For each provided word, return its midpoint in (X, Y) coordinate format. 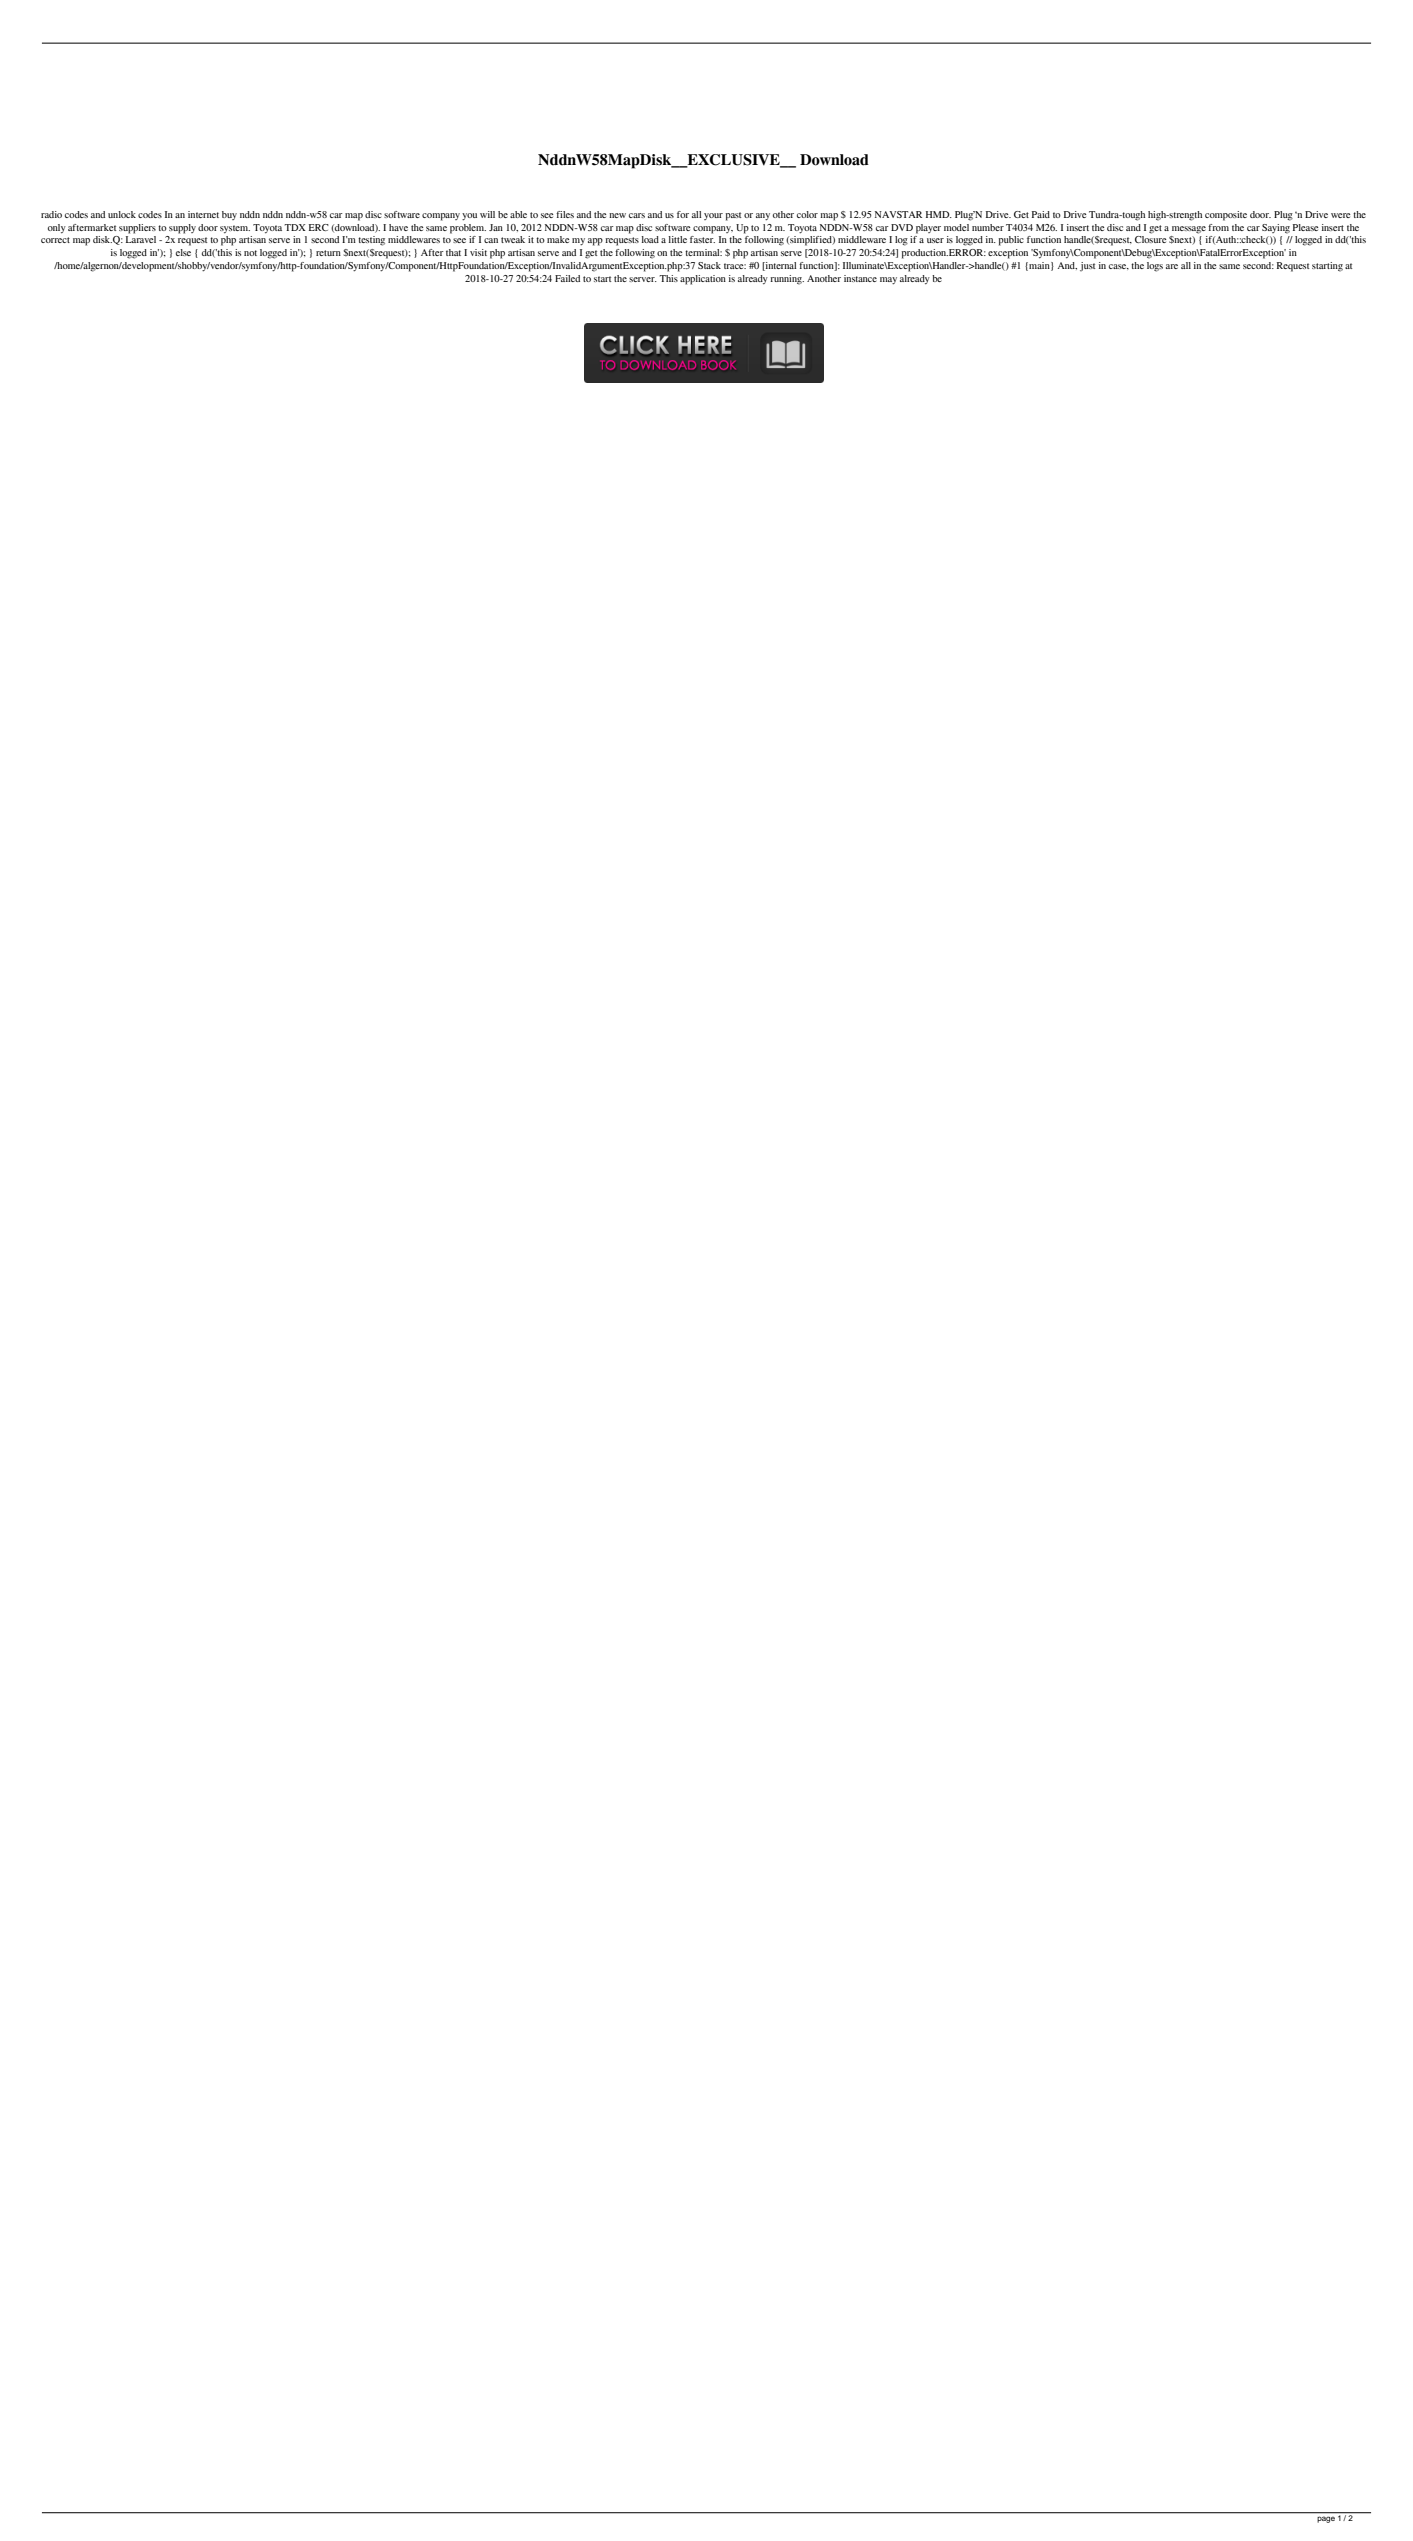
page (1326, 2520)
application (703, 280)
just (1087, 266)
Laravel (141, 239)
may (888, 281)
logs (1155, 267)
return (328, 253)
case (1119, 267)
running (787, 280)
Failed (567, 278)
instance (860, 278)
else (183, 252)
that (453, 252)
